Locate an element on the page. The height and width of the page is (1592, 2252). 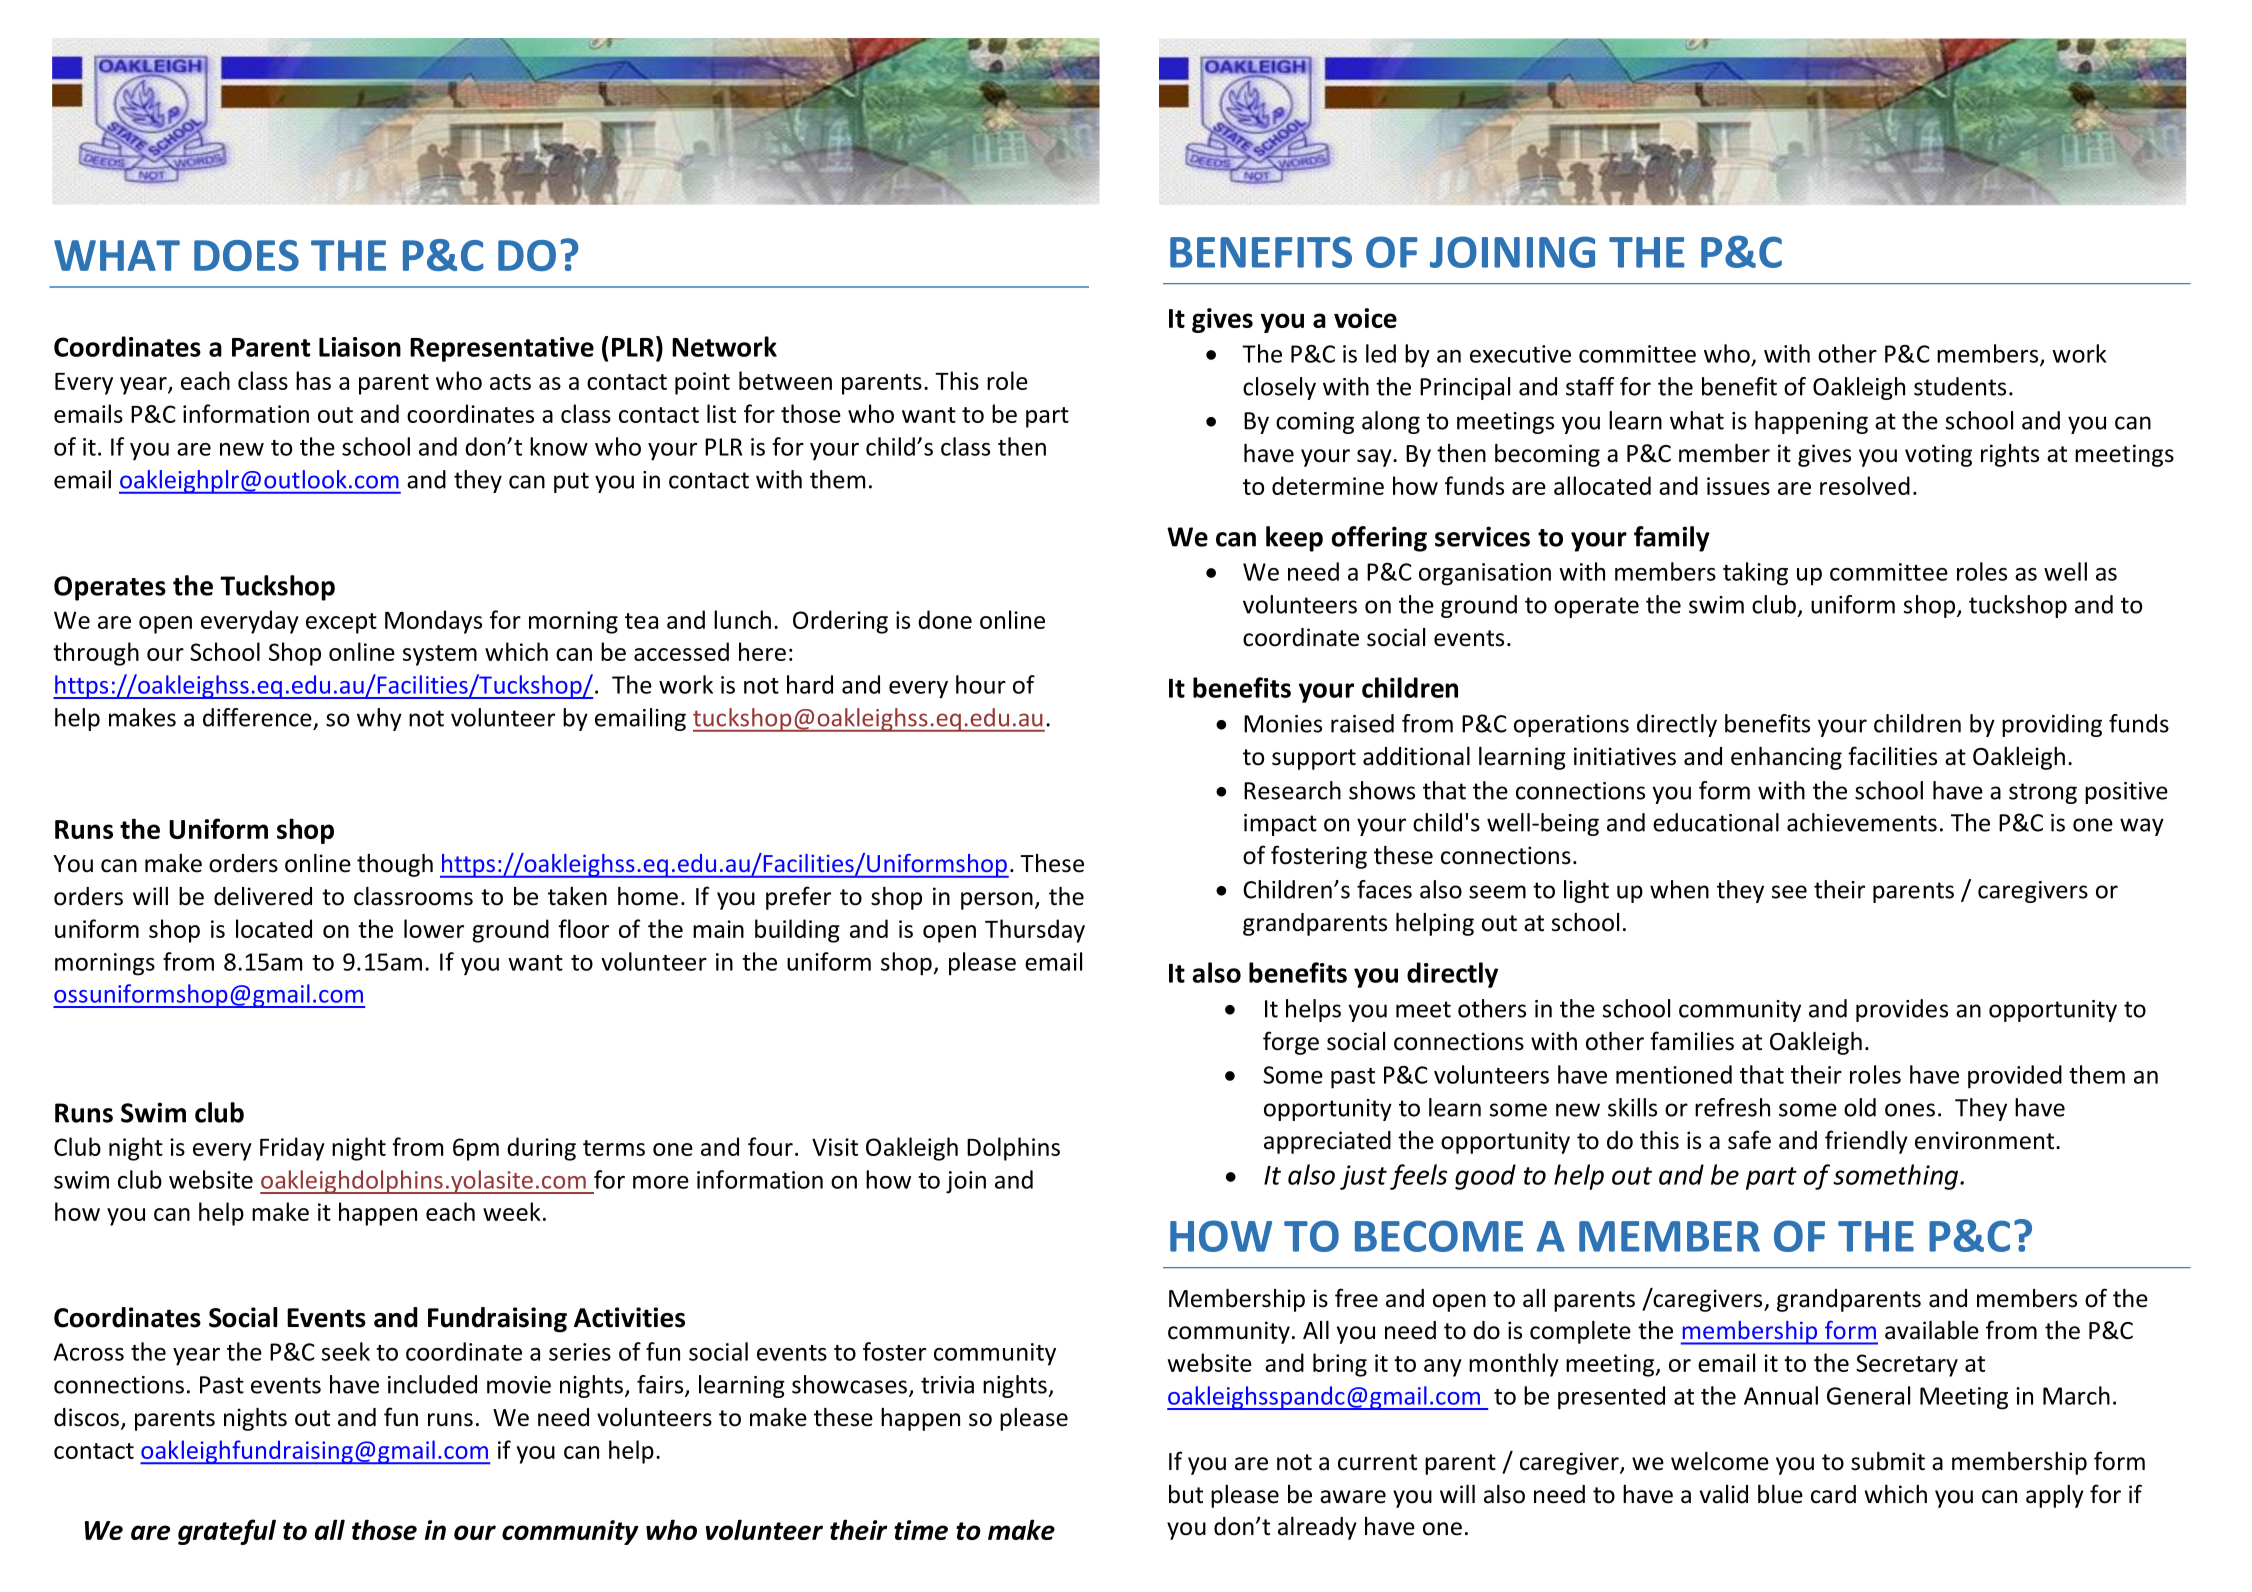
DOES is located at coordinates (246, 255).
